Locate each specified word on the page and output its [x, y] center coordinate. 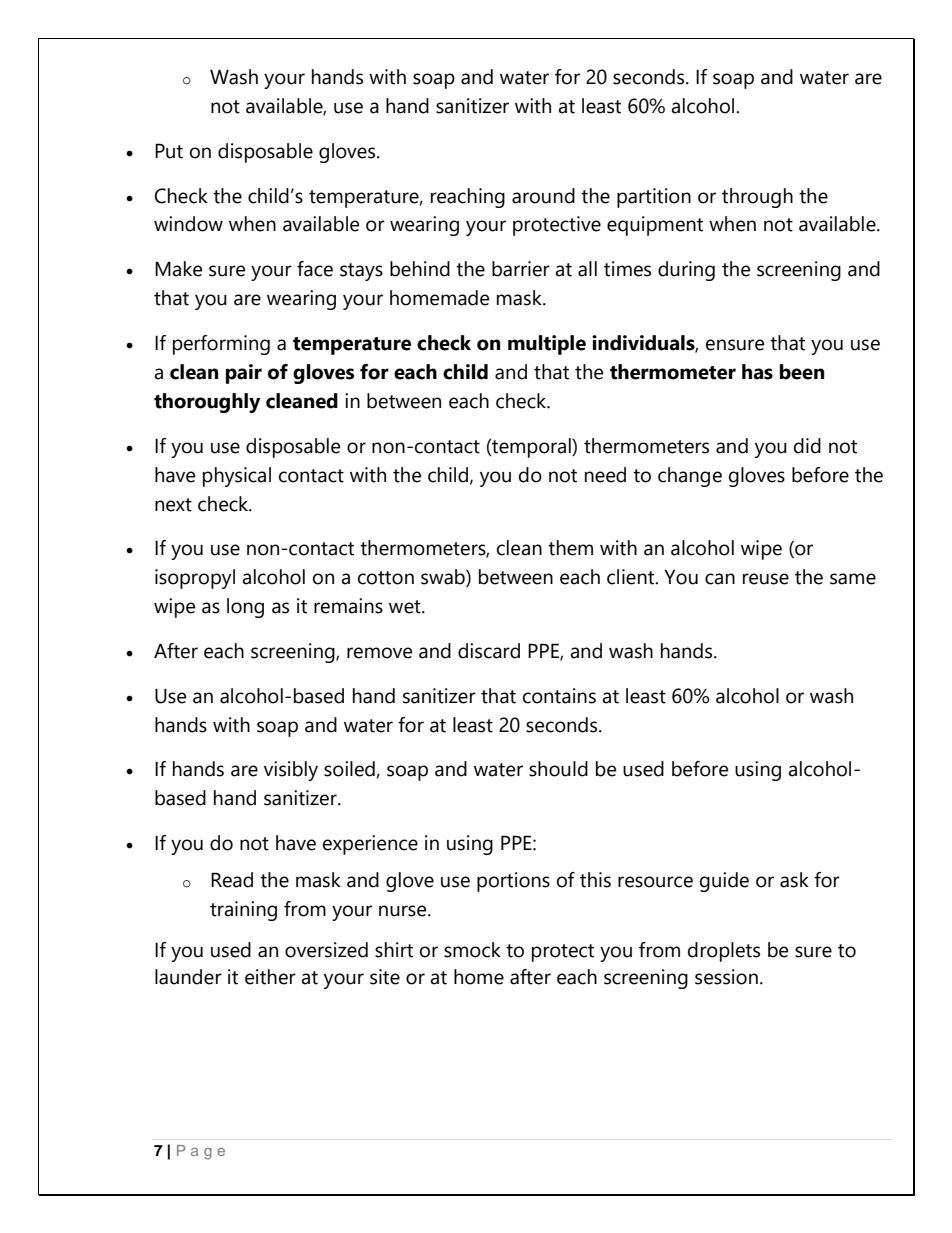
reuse [766, 579]
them [570, 548]
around [543, 196]
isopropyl [195, 579]
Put [169, 151]
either [270, 977]
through [757, 198]
